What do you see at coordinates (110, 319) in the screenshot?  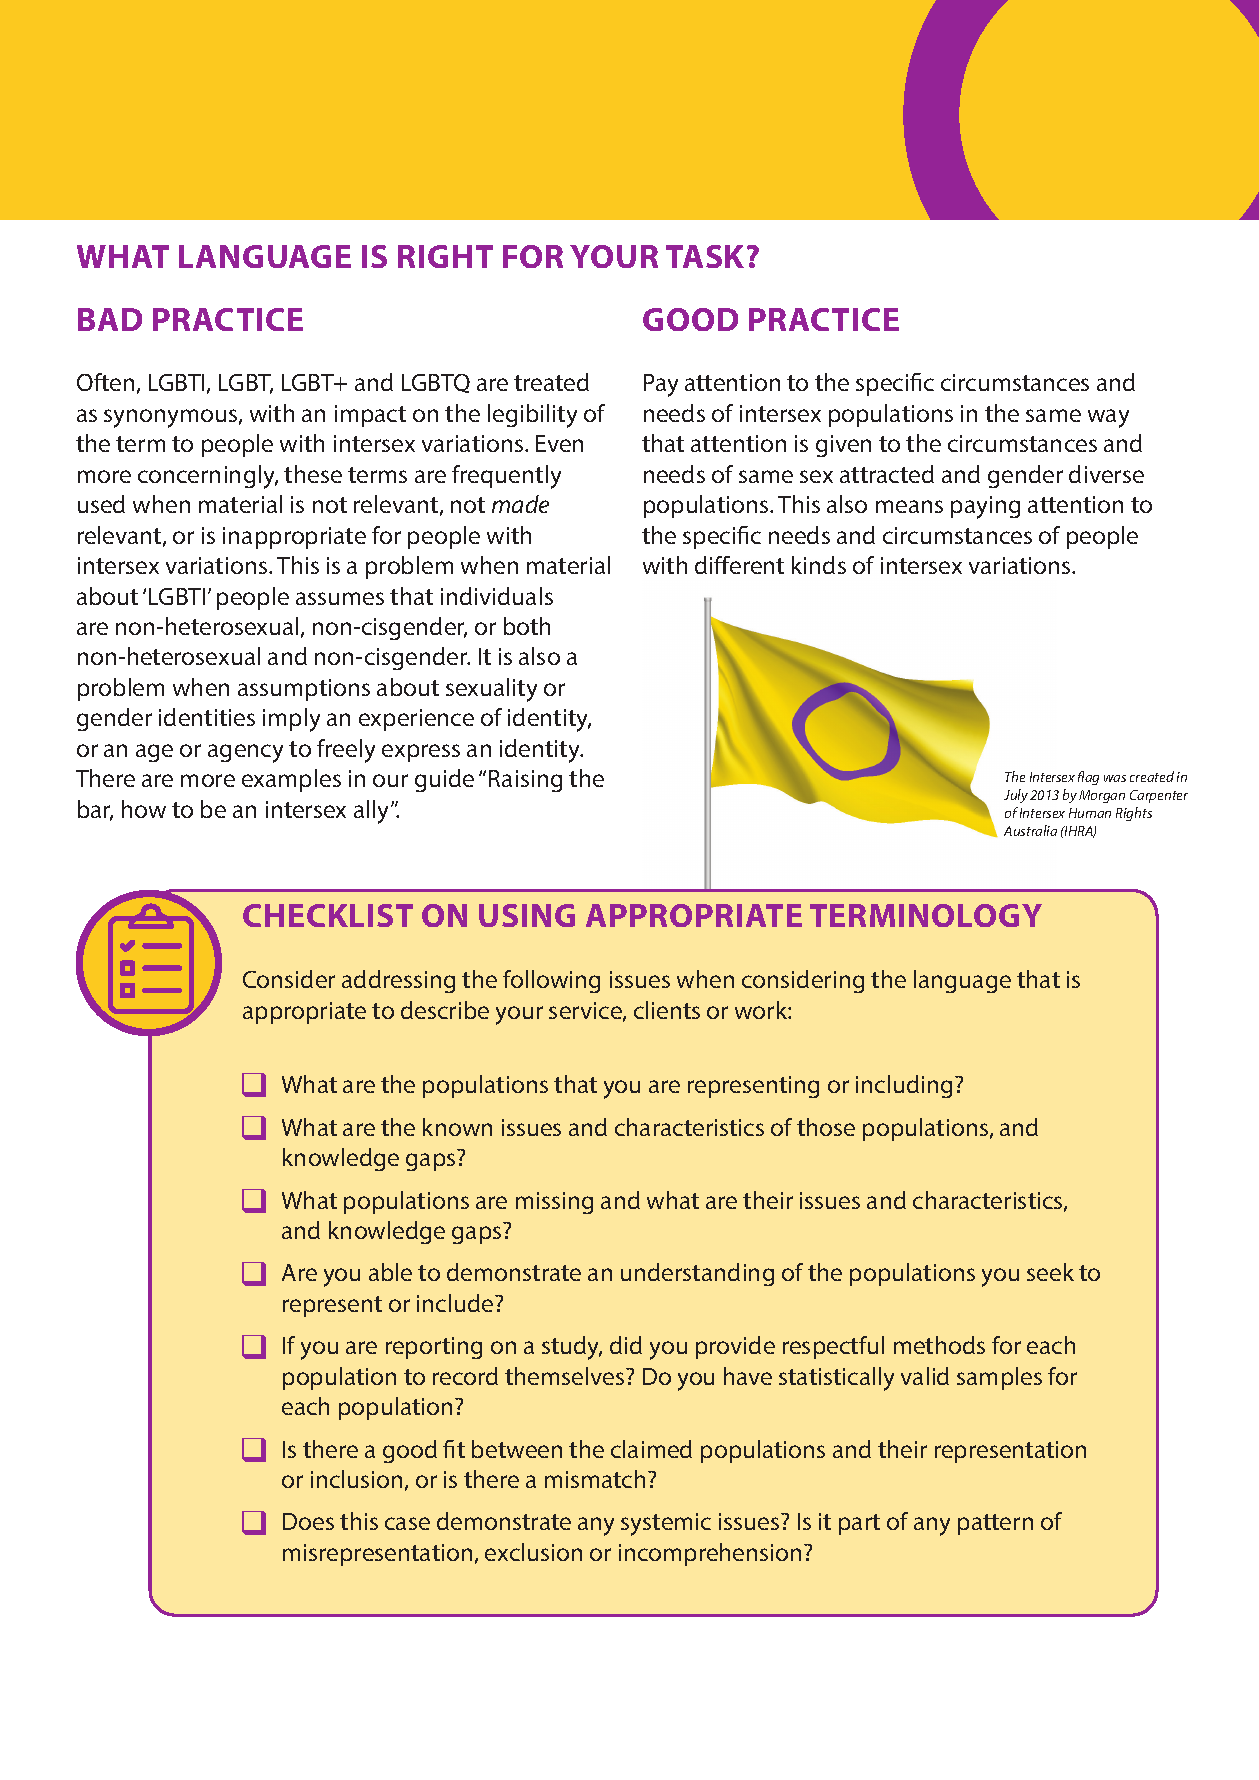 I see `BAD` at bounding box center [110, 319].
